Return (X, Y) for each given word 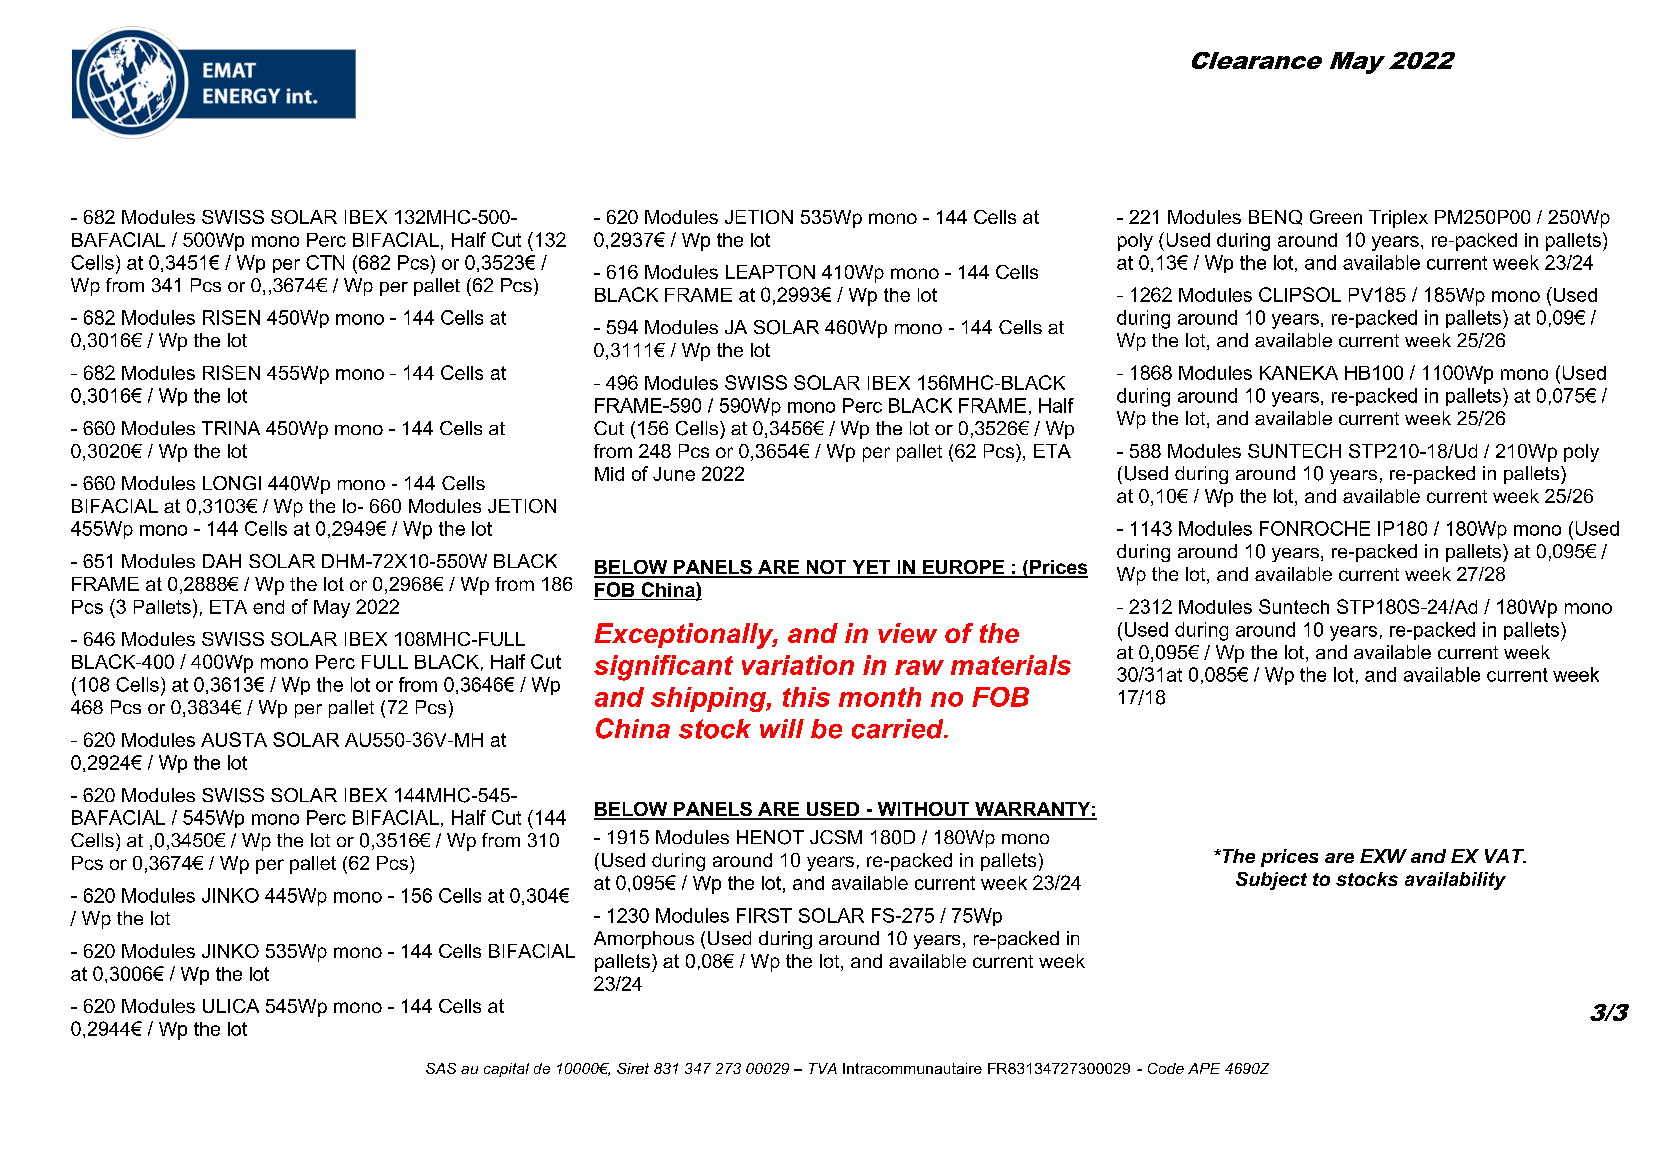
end (268, 607)
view (907, 633)
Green (1336, 217)
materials (1011, 665)
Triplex (1398, 219)
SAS (441, 1068)
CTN (325, 262)
